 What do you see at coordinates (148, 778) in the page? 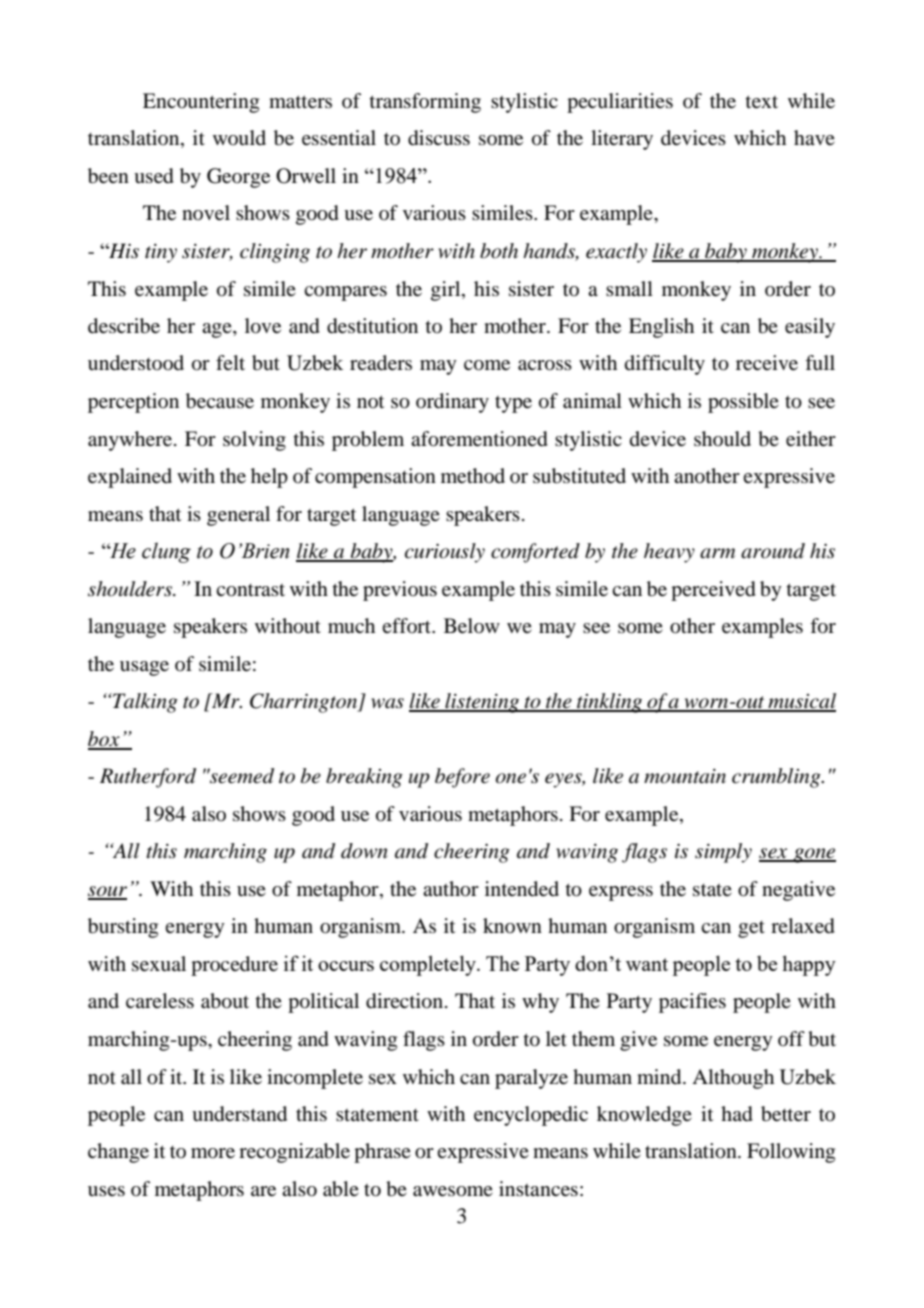
I see `Rutherford` at bounding box center [148, 778].
